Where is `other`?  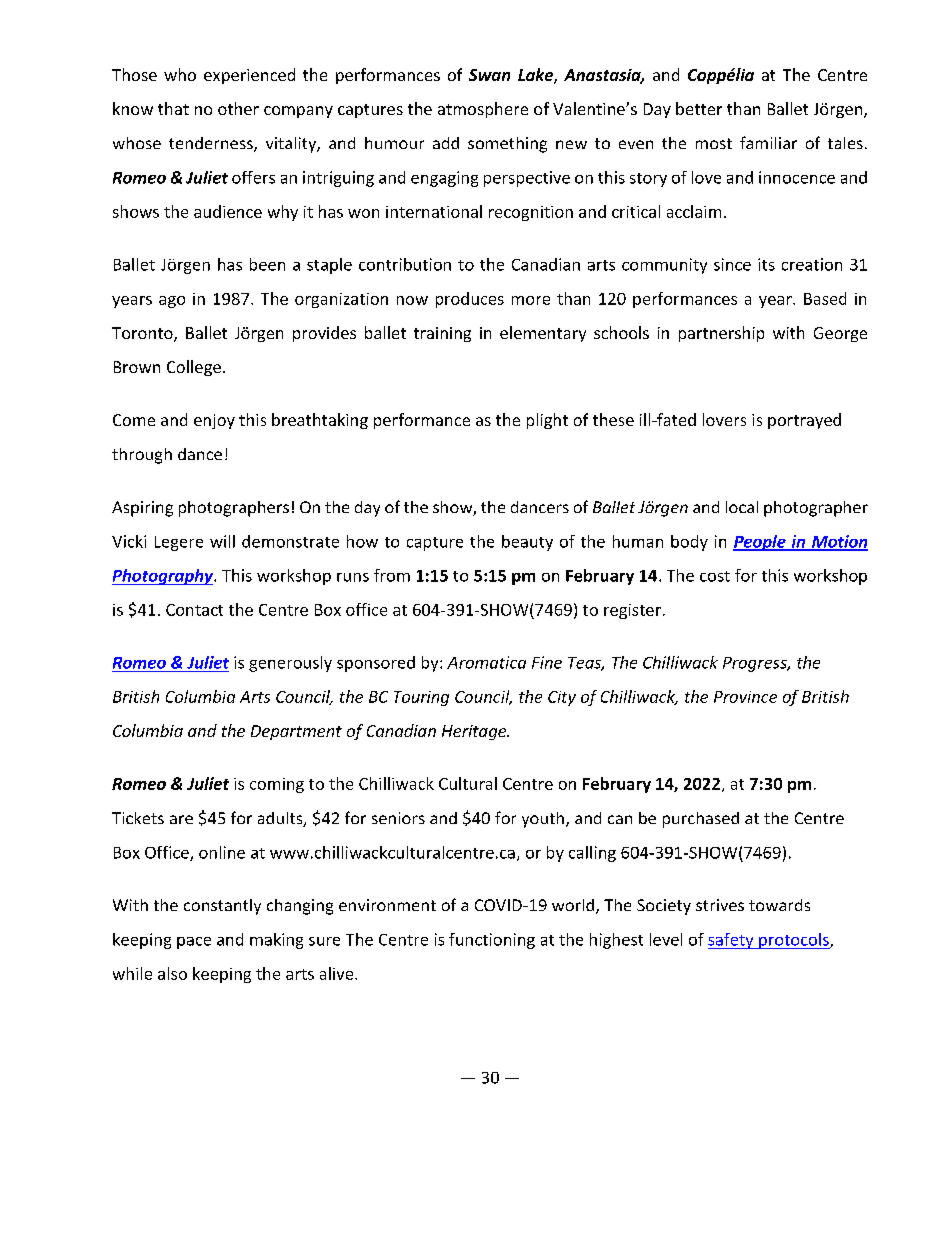
other is located at coordinates (238, 108).
